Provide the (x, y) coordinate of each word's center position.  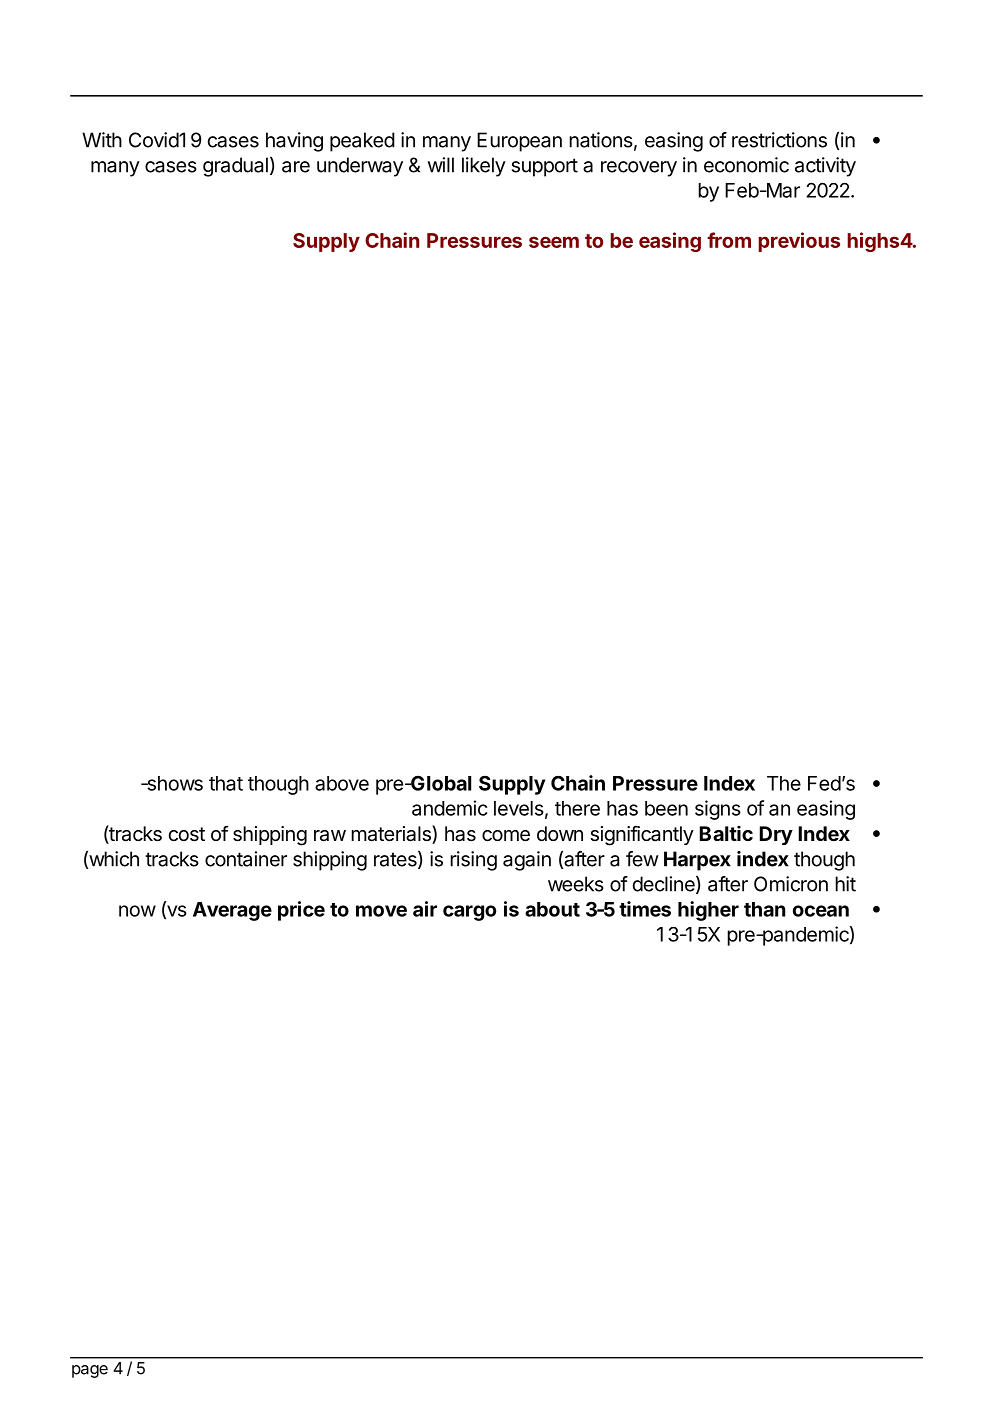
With (102, 140)
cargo (469, 913)
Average (232, 911)
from (729, 240)
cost (186, 834)
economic (746, 165)
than (765, 909)
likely (484, 167)
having (294, 142)
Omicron (791, 884)
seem (554, 242)
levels (519, 808)
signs (718, 810)
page (90, 1371)
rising (473, 861)
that (226, 783)
